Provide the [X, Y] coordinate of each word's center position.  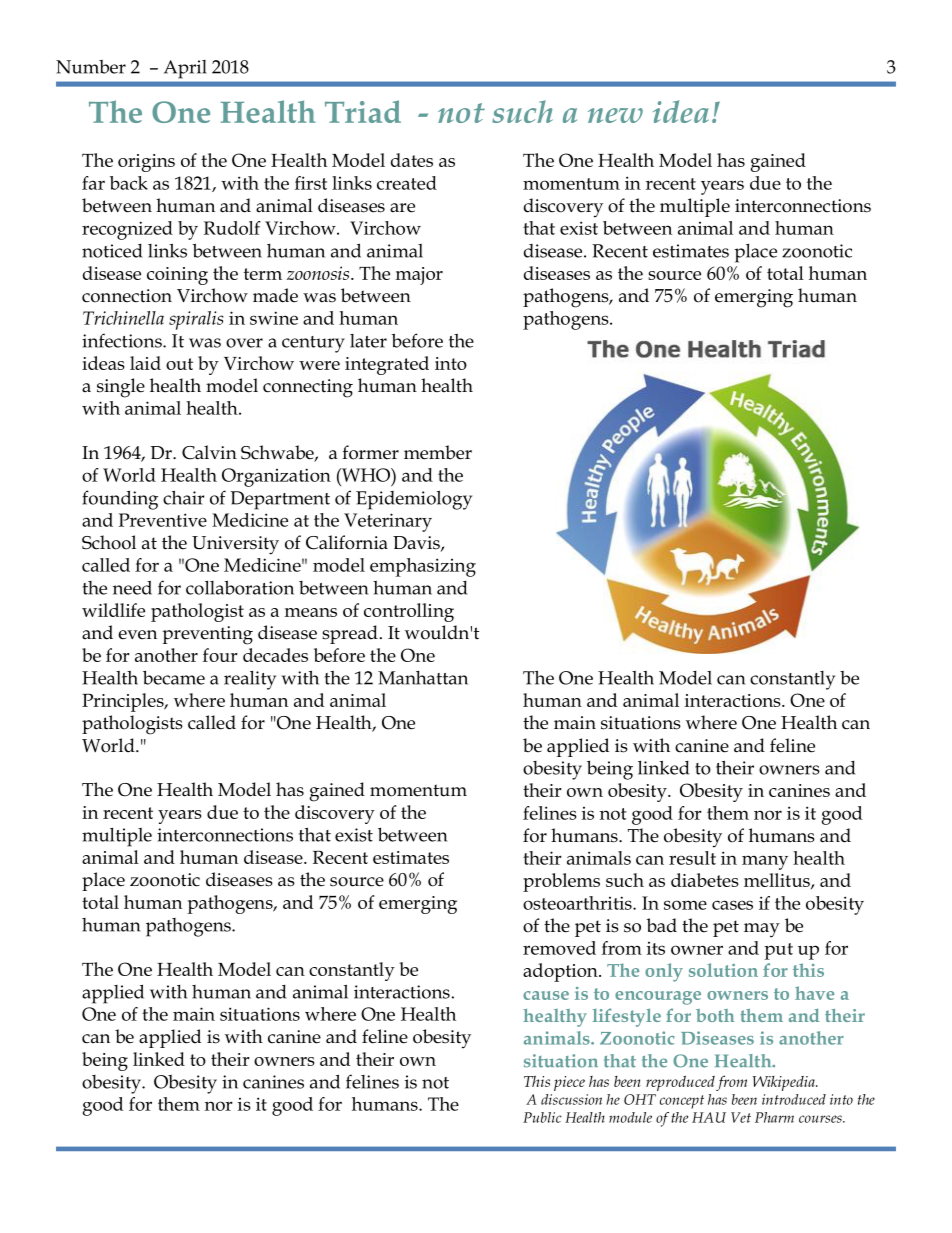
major [419, 276]
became [174, 677]
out [179, 364]
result [692, 858]
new [615, 115]
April [185, 69]
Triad [363, 111]
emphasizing [423, 567]
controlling [409, 612]
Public [542, 1117]
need [132, 587]
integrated [387, 365]
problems [561, 882]
